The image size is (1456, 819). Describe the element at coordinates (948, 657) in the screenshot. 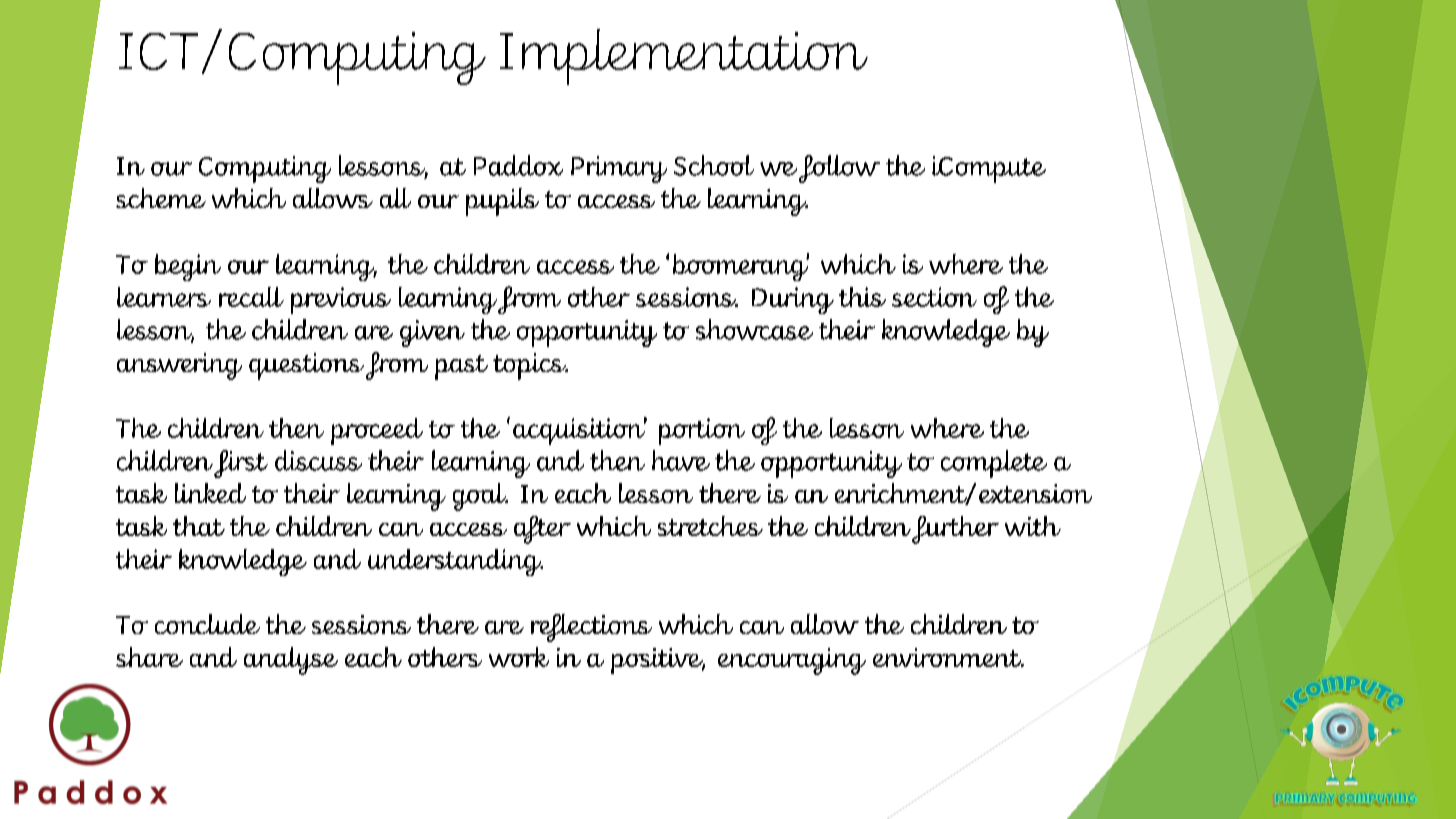

I see `environment` at that location.
